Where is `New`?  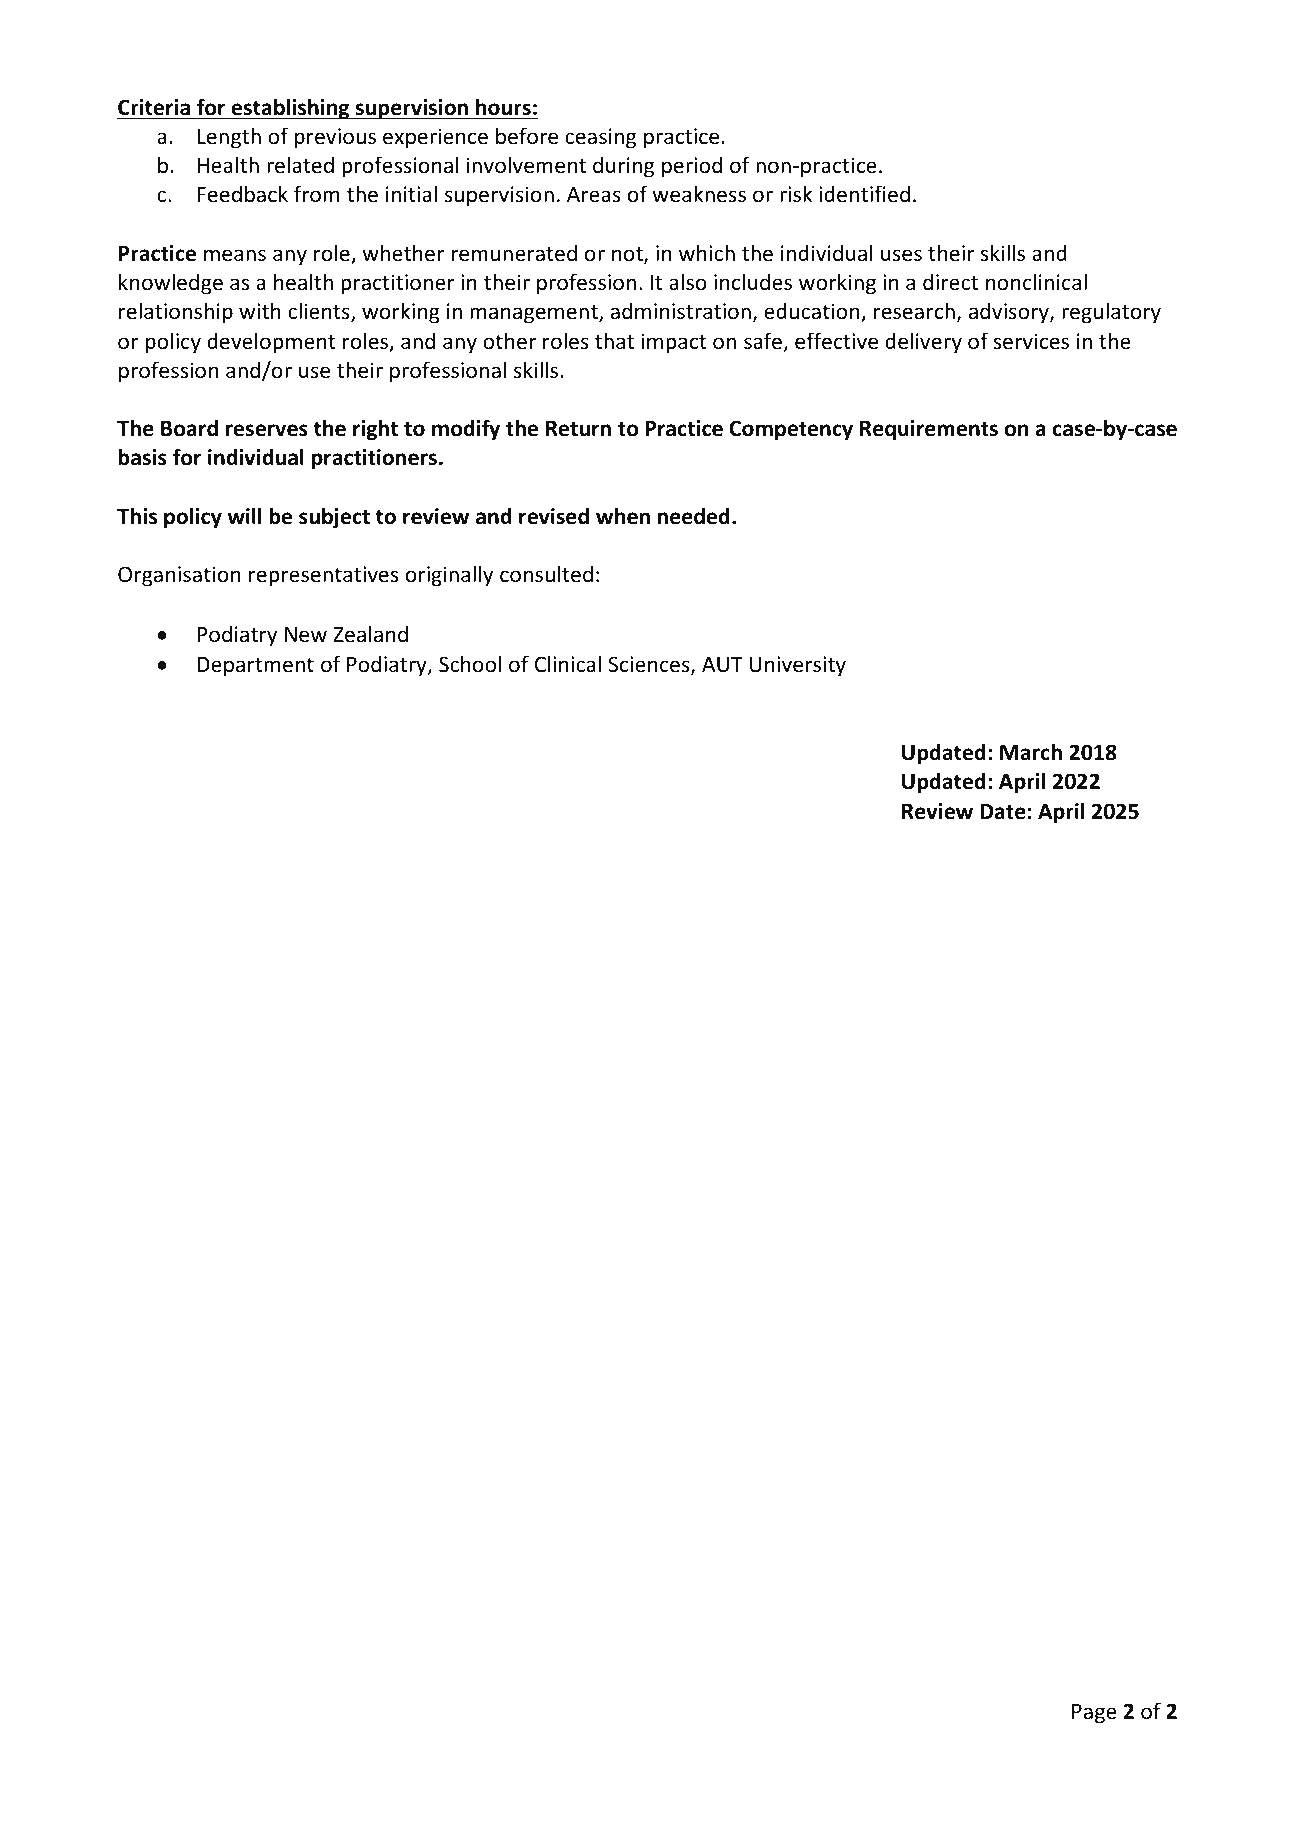 New is located at coordinates (306, 635).
